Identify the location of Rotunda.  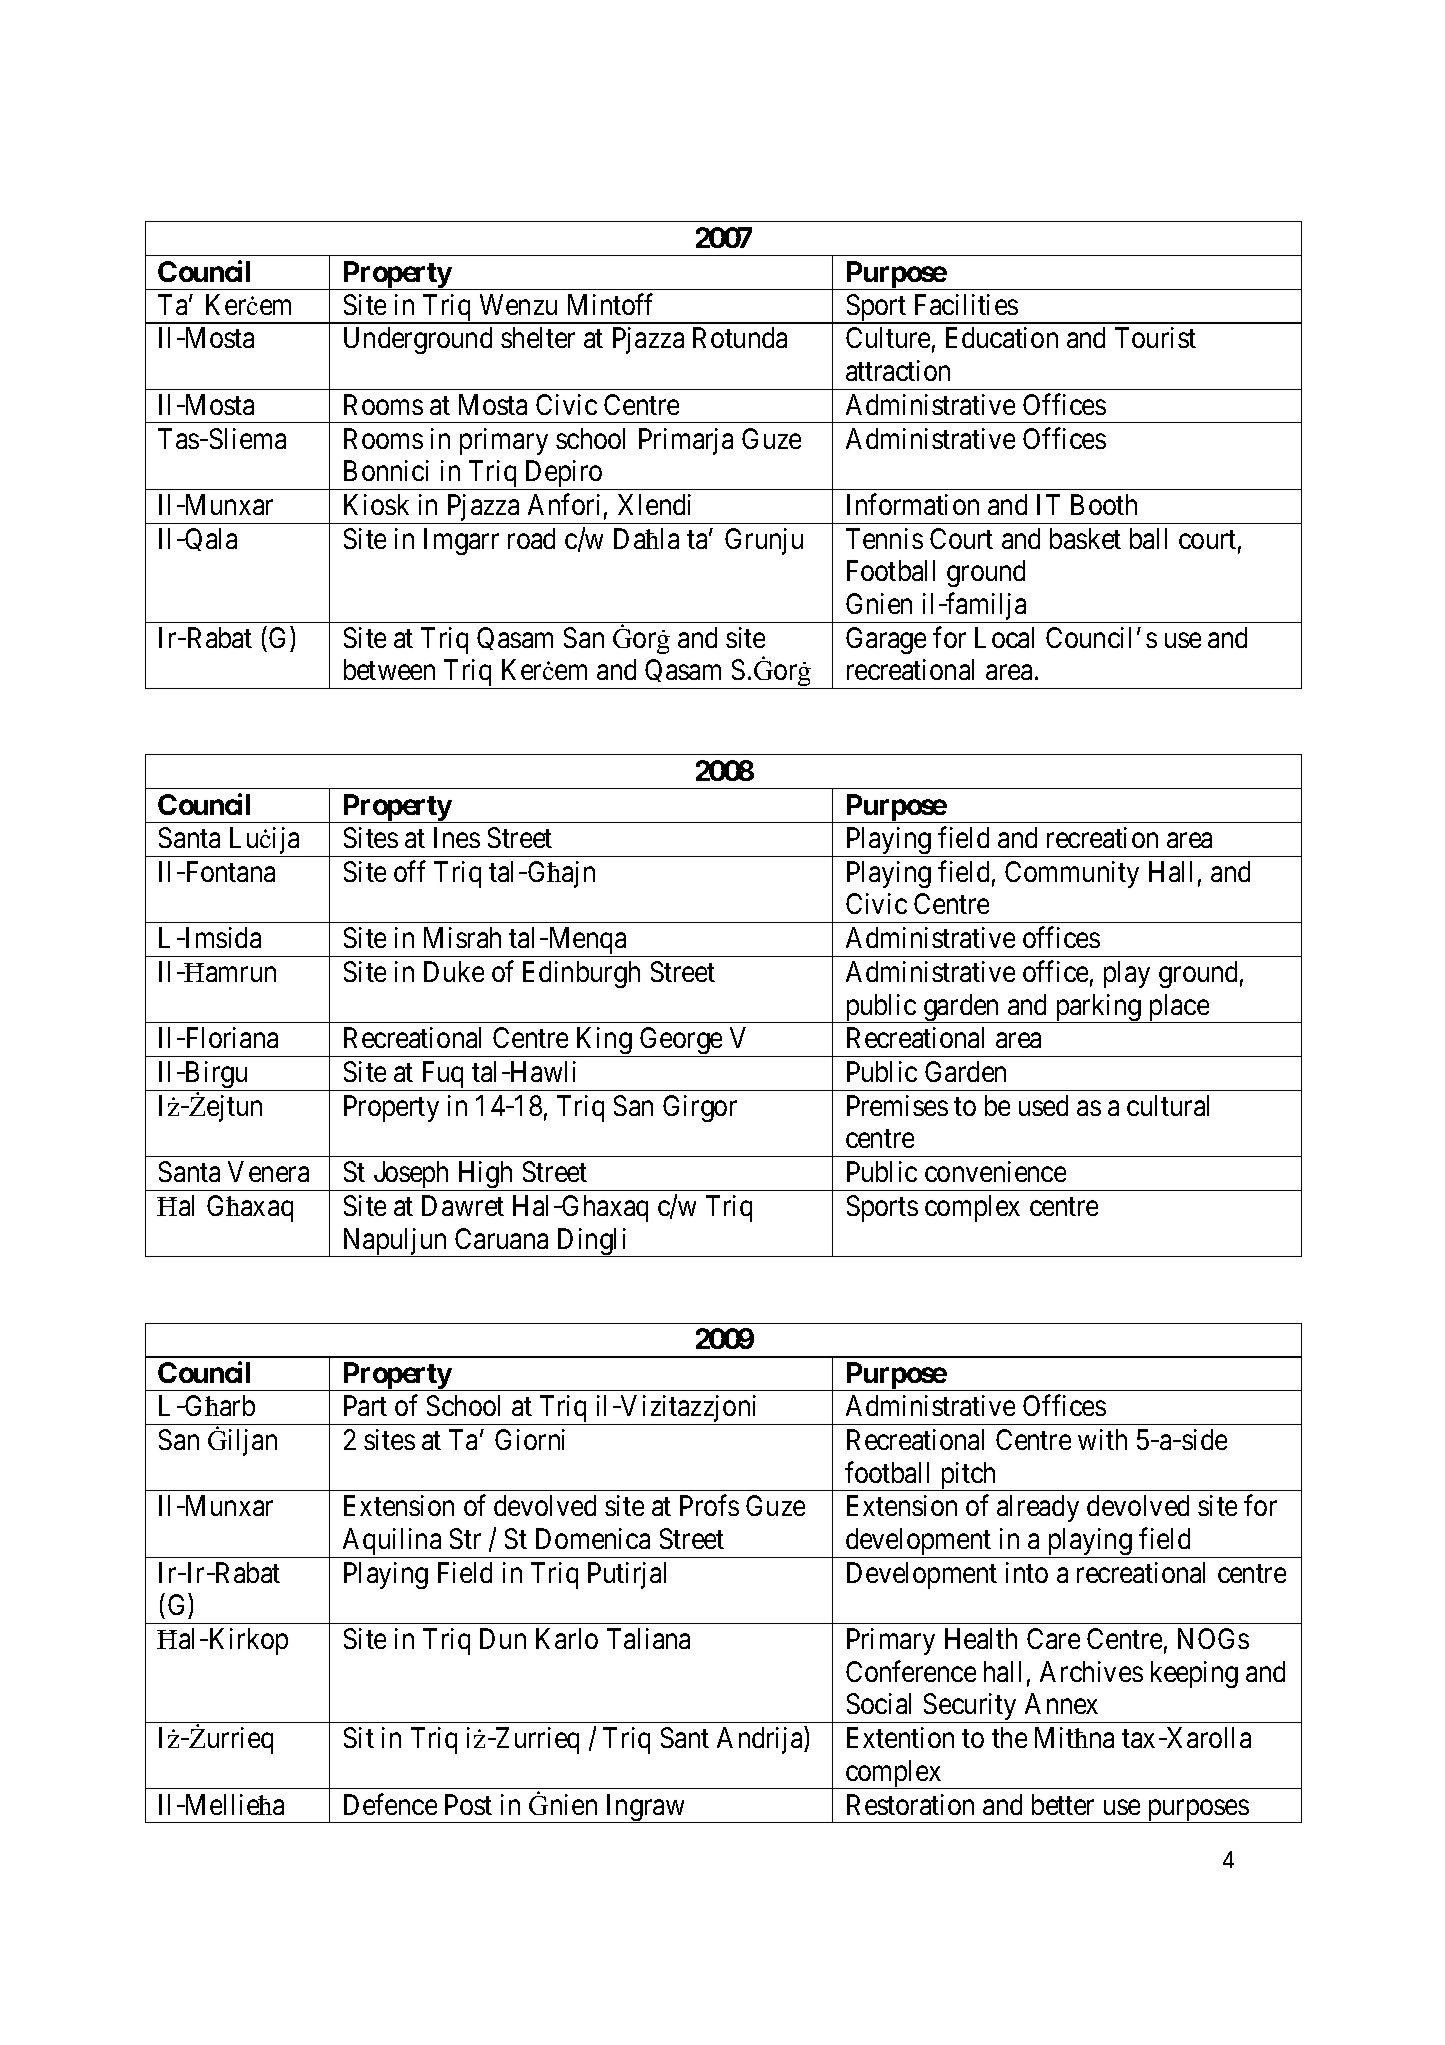
(740, 337).
